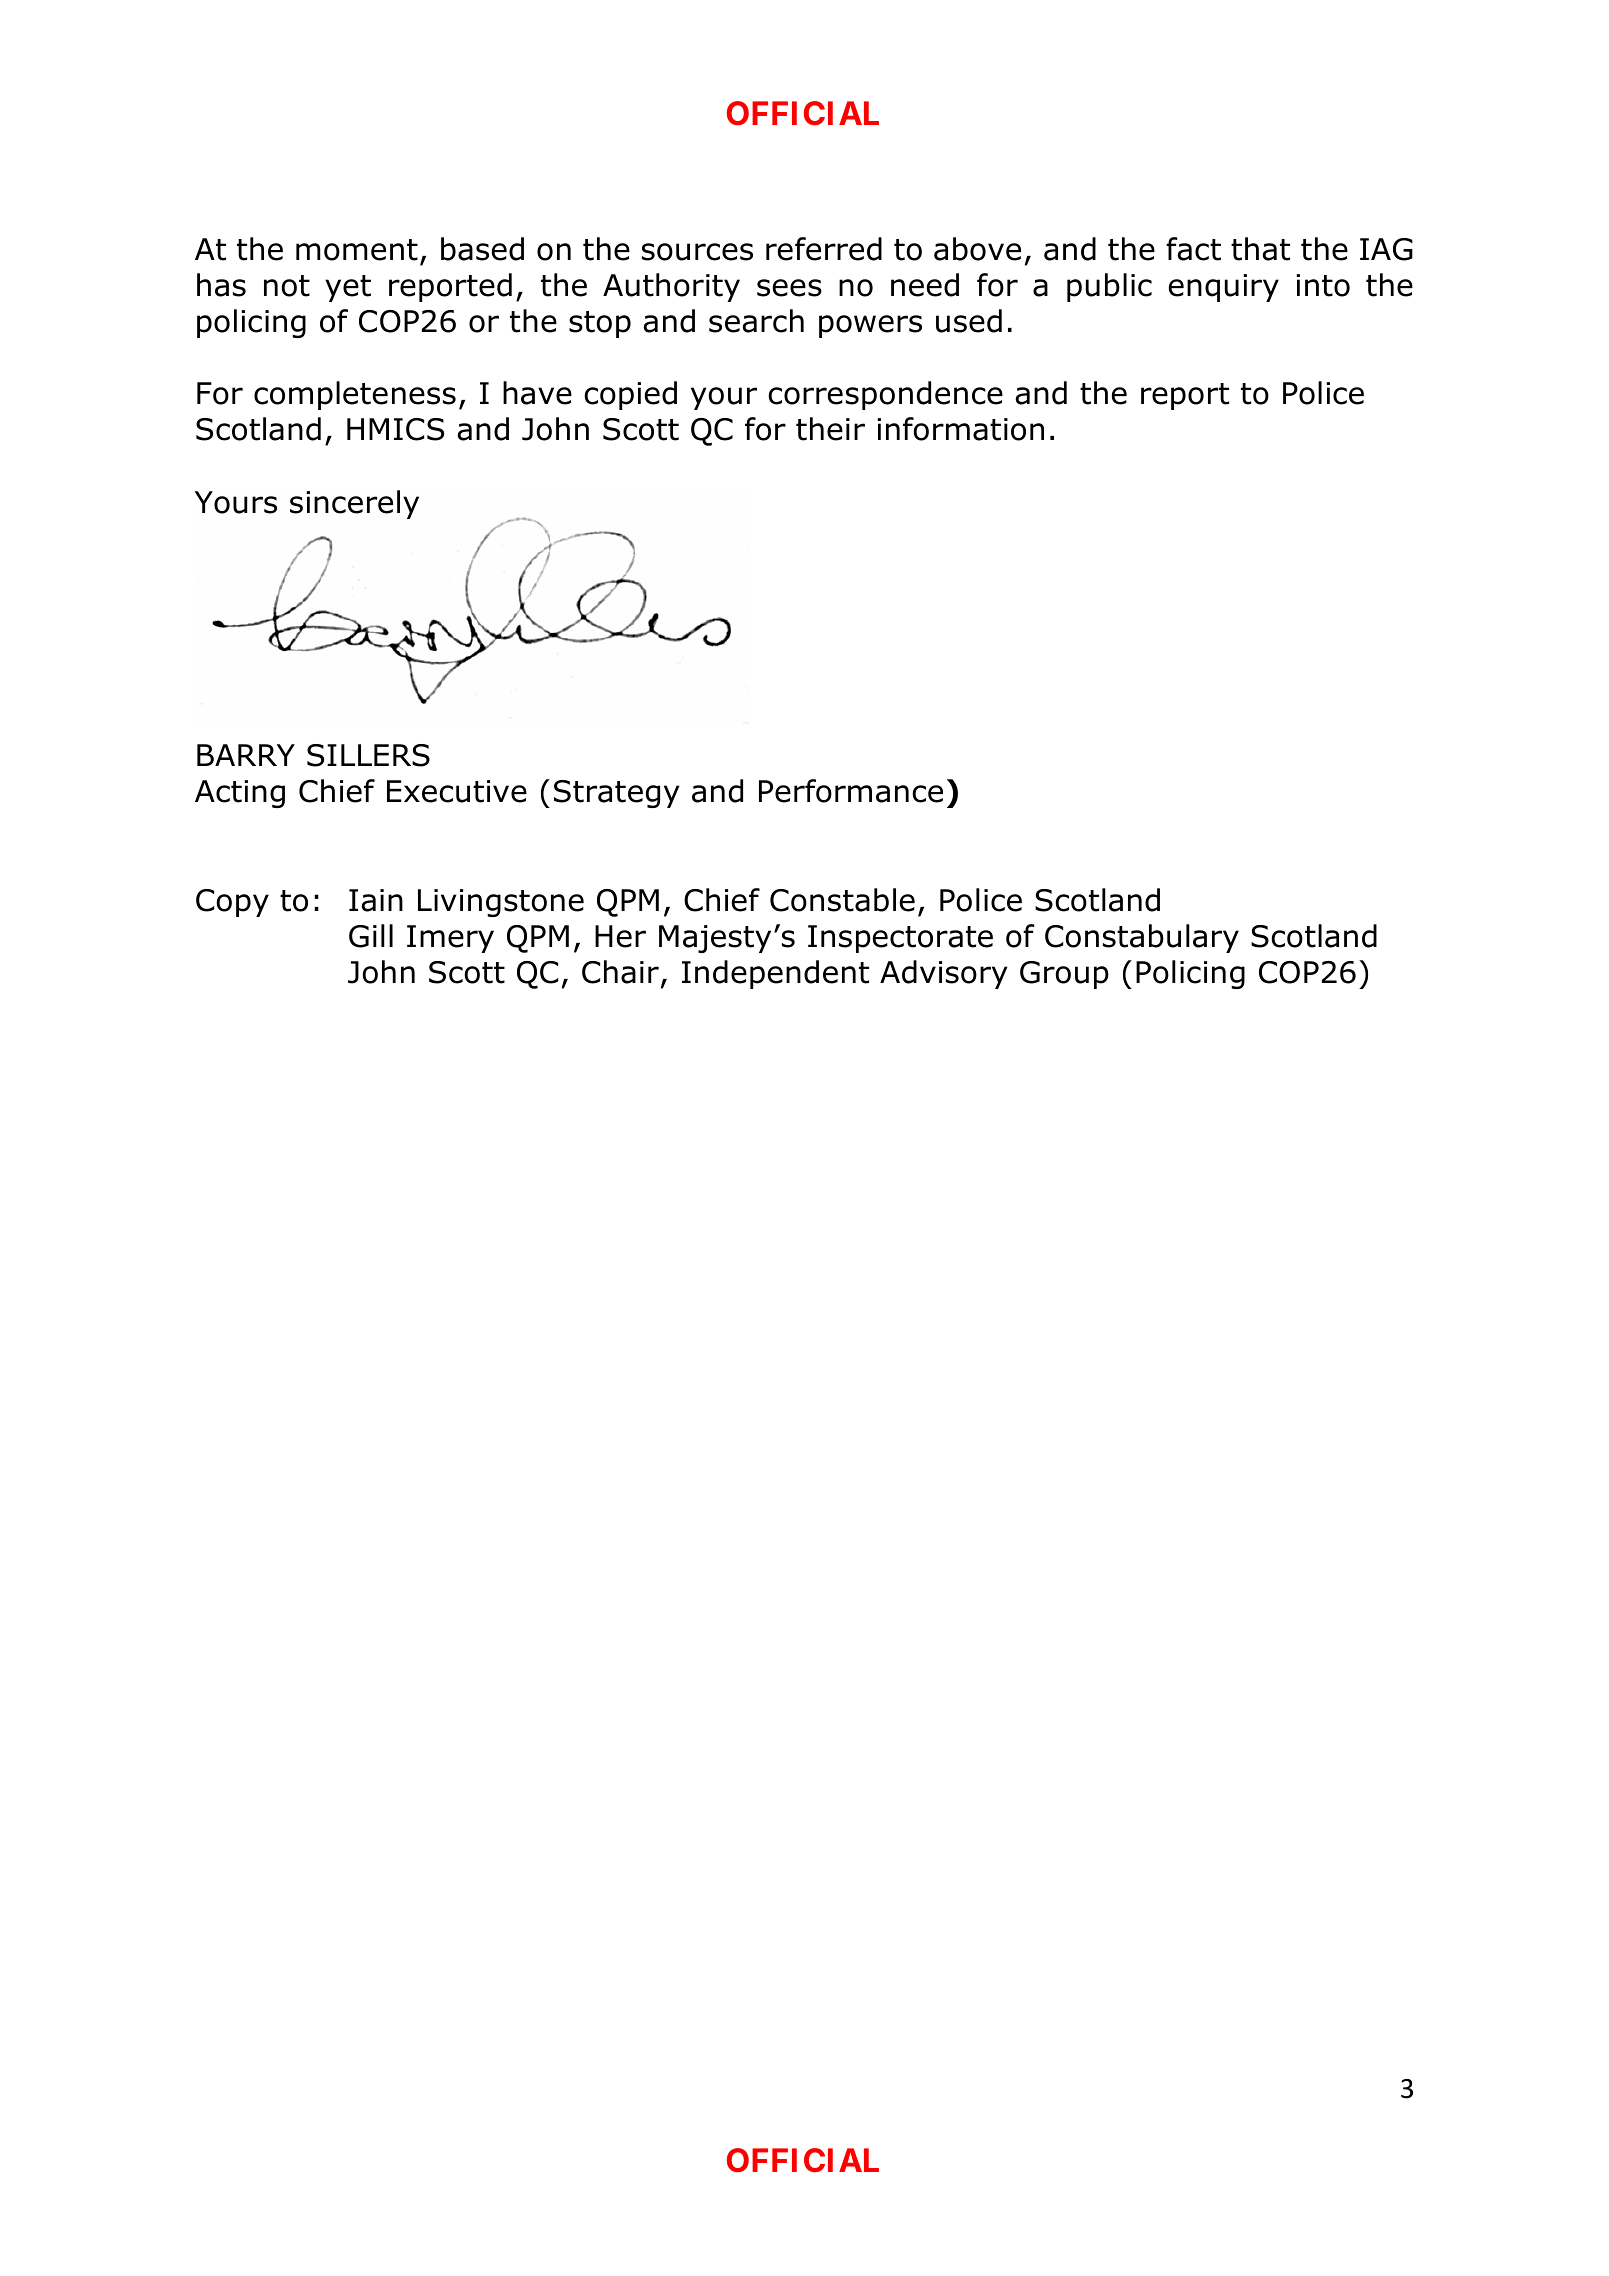  I want to click on sees, so click(789, 288).
